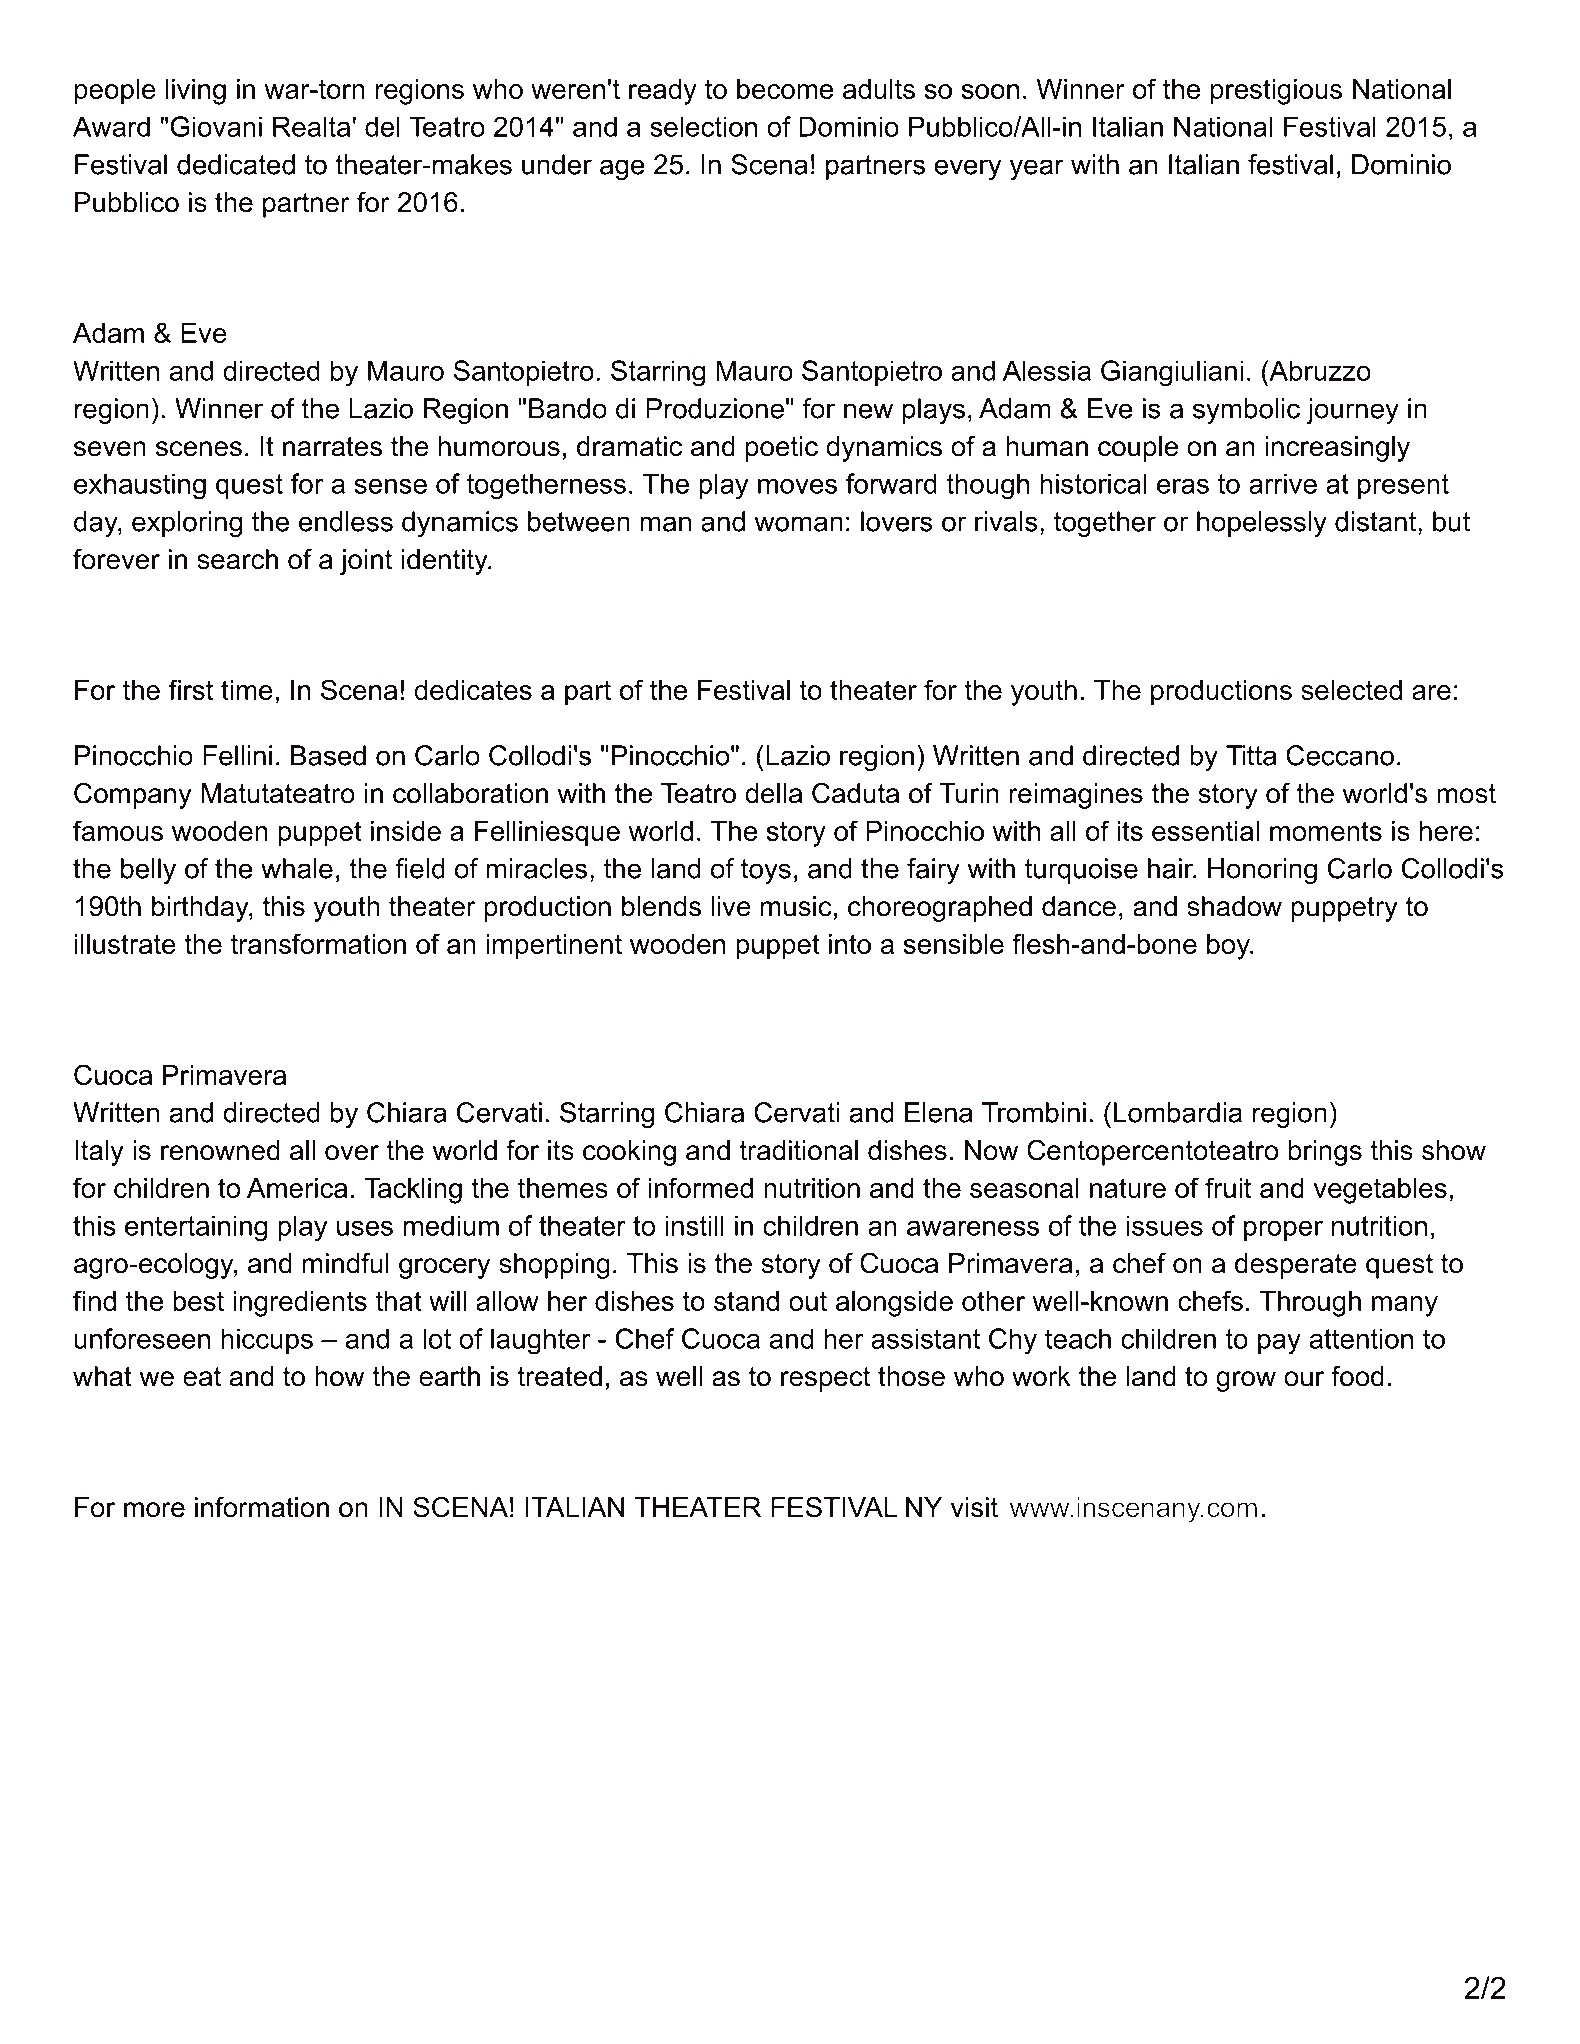 This document has width=1580, height=2044. I want to click on respect, so click(825, 1379).
